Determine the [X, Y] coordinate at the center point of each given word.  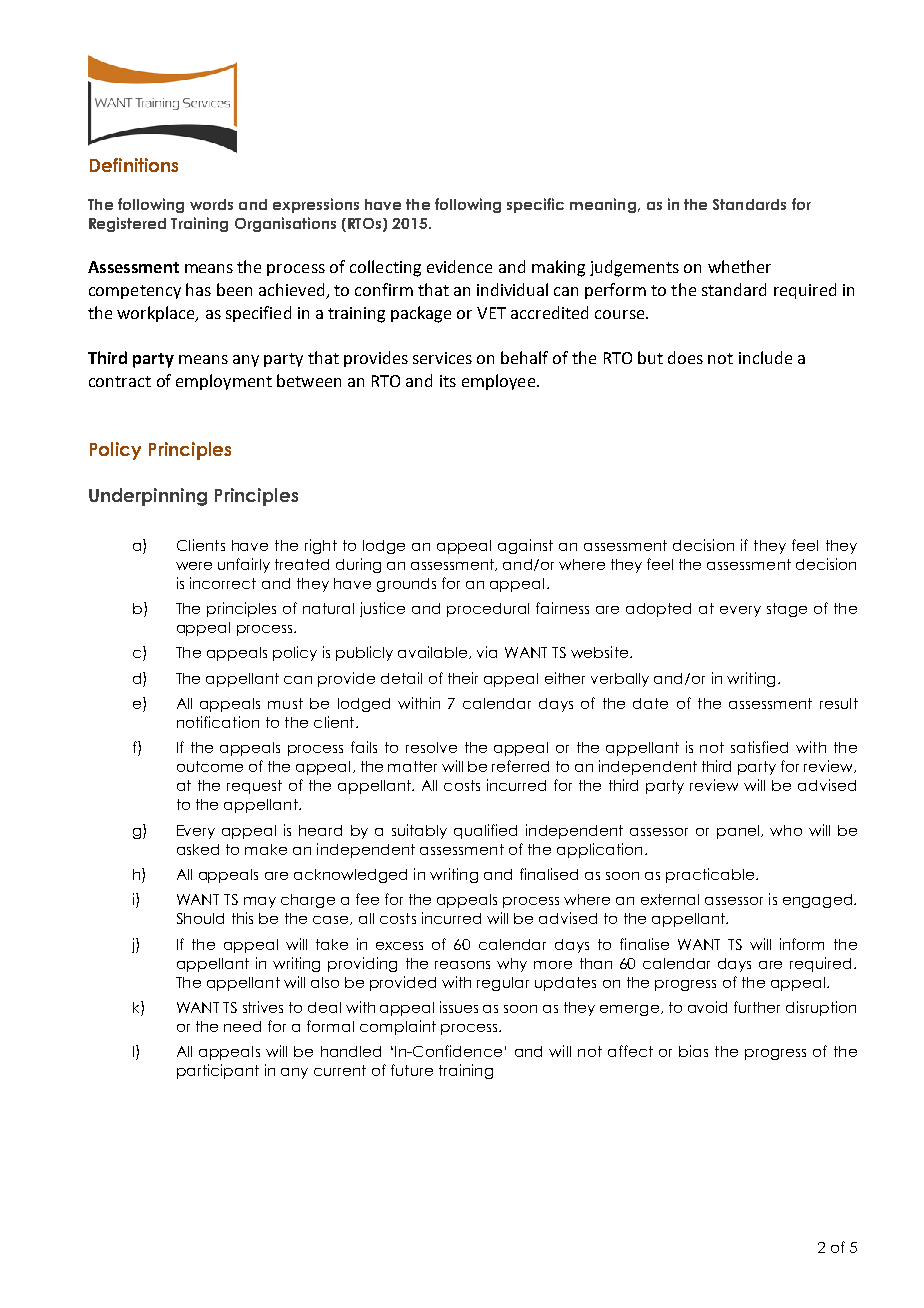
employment [224, 382]
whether [739, 266]
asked [198, 849]
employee [498, 382]
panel [739, 832]
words [211, 204]
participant [218, 1071]
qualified [485, 831]
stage [787, 610]
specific [535, 205]
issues [459, 1007]
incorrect [223, 583]
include [765, 357]
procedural [488, 610]
